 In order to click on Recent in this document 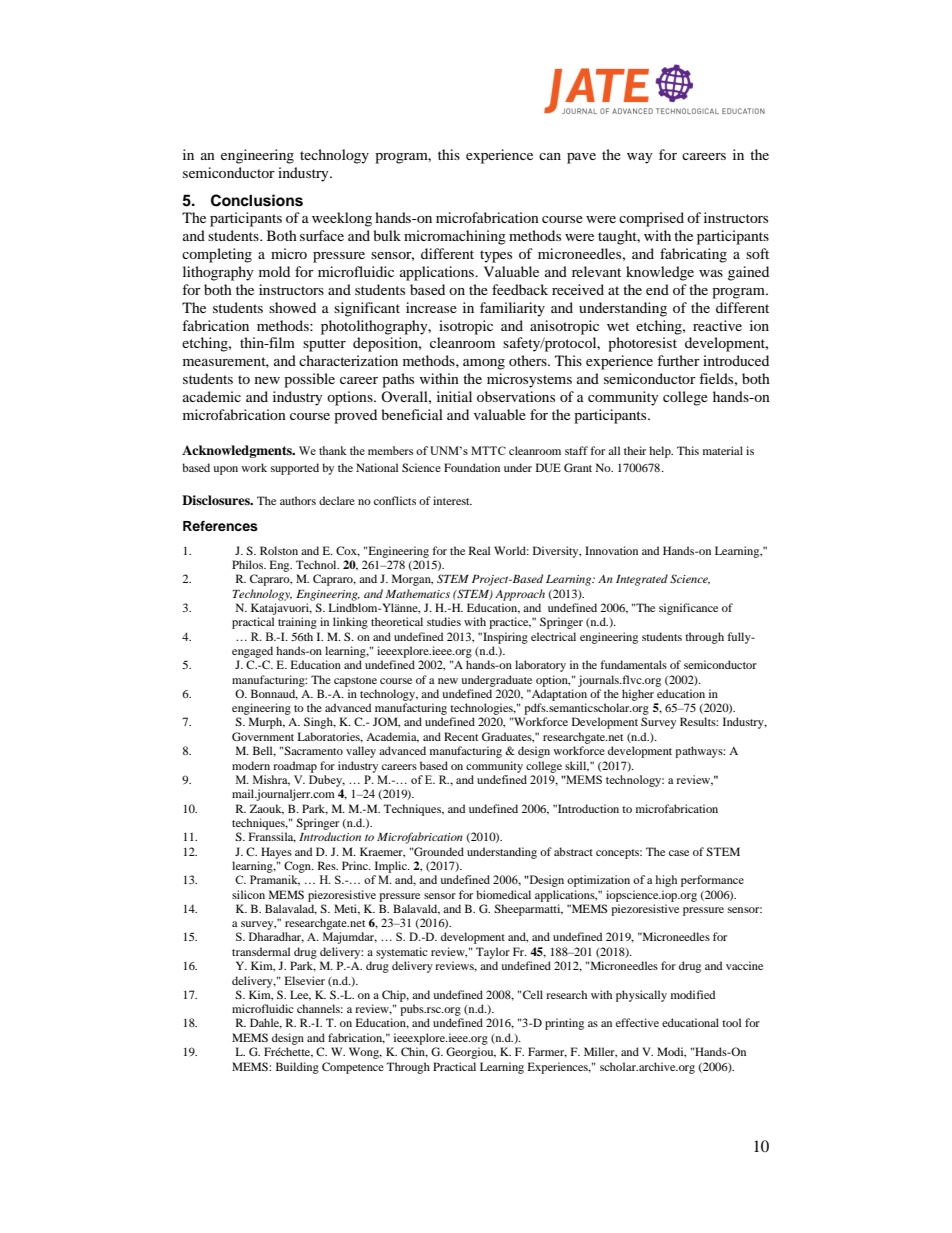, I will do `click(461, 736)`.
